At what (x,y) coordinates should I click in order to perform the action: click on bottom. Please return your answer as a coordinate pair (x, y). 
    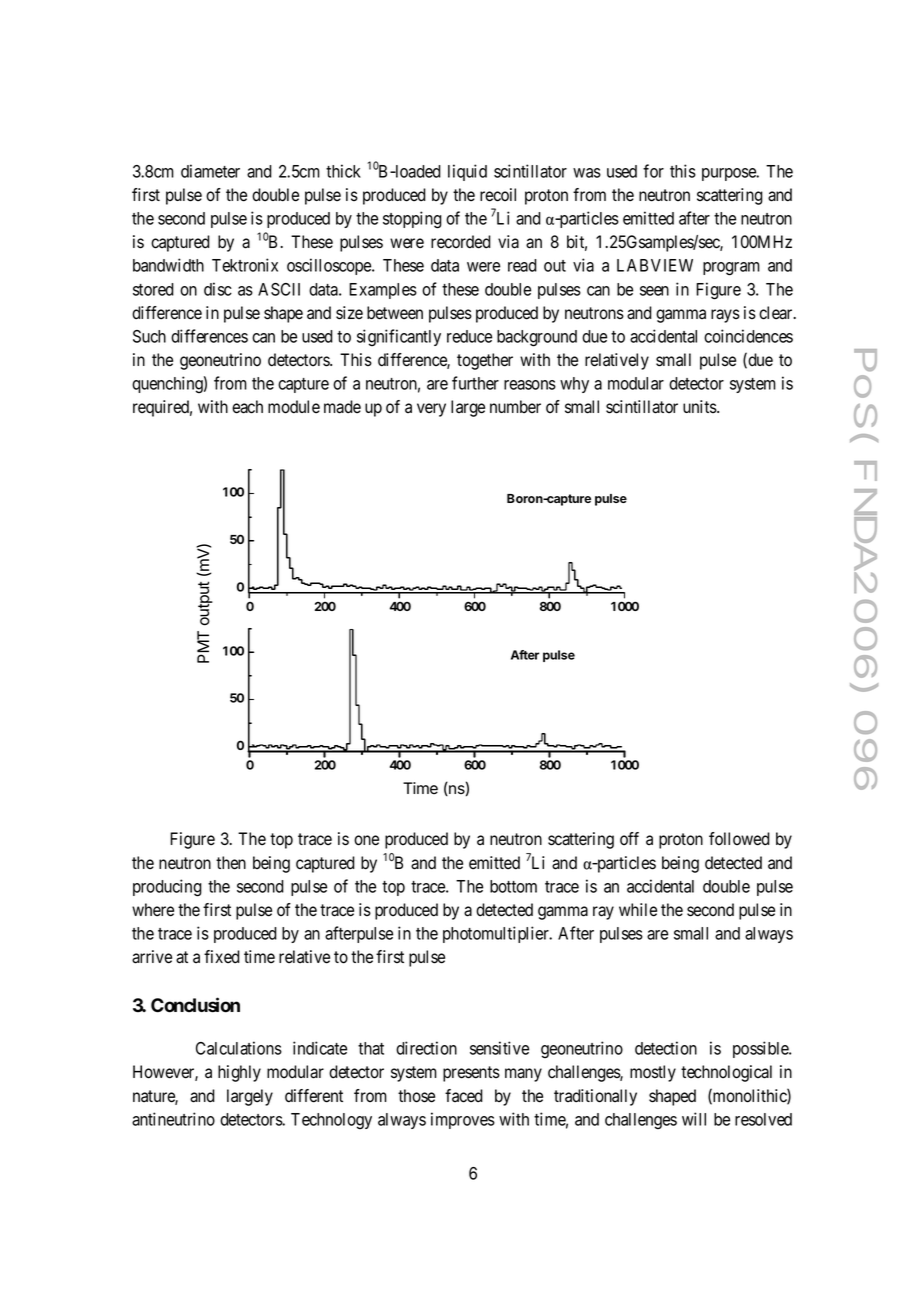
    Looking at the image, I should click on (513, 886).
